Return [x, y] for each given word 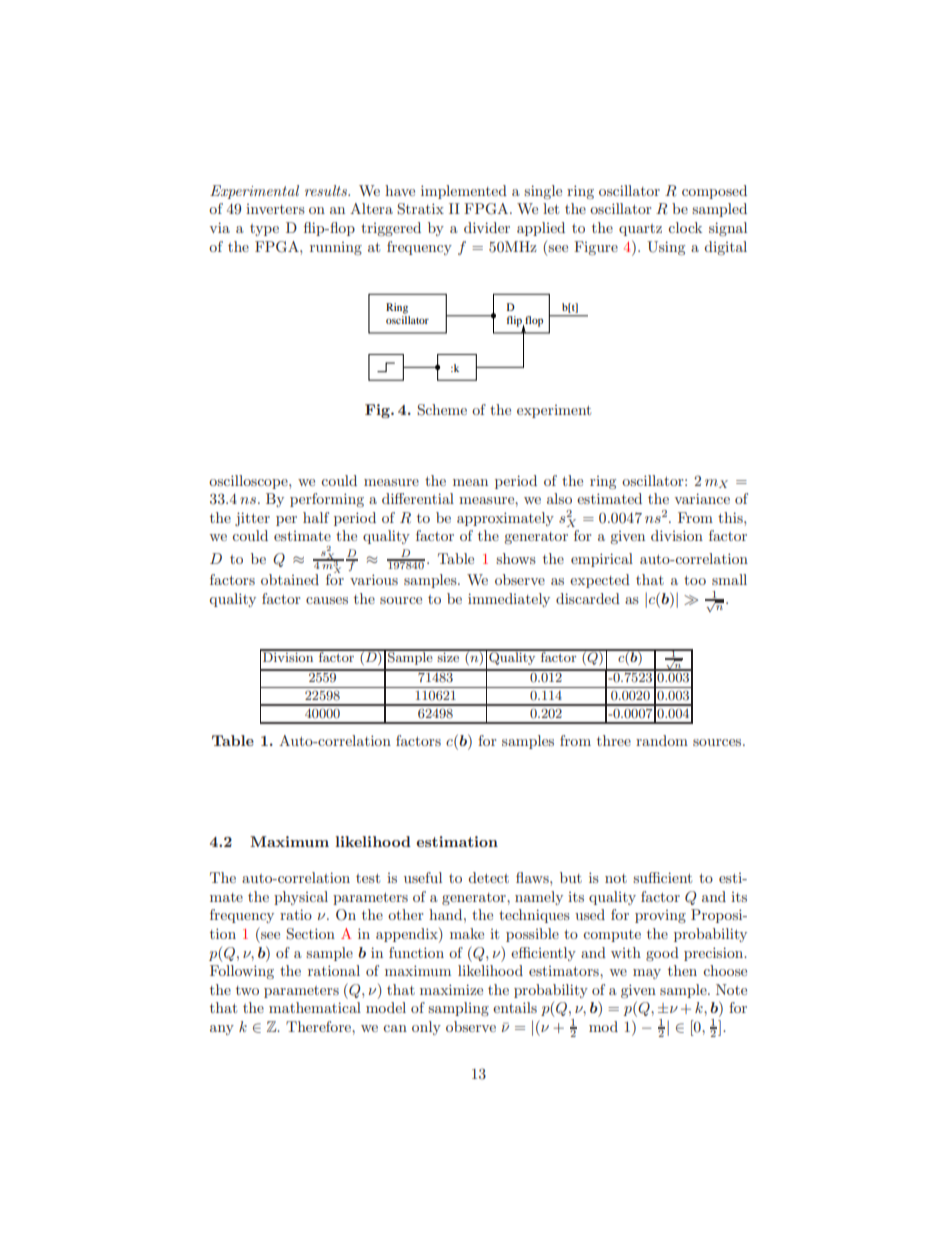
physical [301, 898]
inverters [275, 209]
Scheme [442, 410]
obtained [290, 579]
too [695, 580]
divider [487, 227]
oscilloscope [249, 482]
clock [685, 227]
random [662, 740]
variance [702, 498]
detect [489, 877]
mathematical [315, 1007]
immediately [509, 600]
